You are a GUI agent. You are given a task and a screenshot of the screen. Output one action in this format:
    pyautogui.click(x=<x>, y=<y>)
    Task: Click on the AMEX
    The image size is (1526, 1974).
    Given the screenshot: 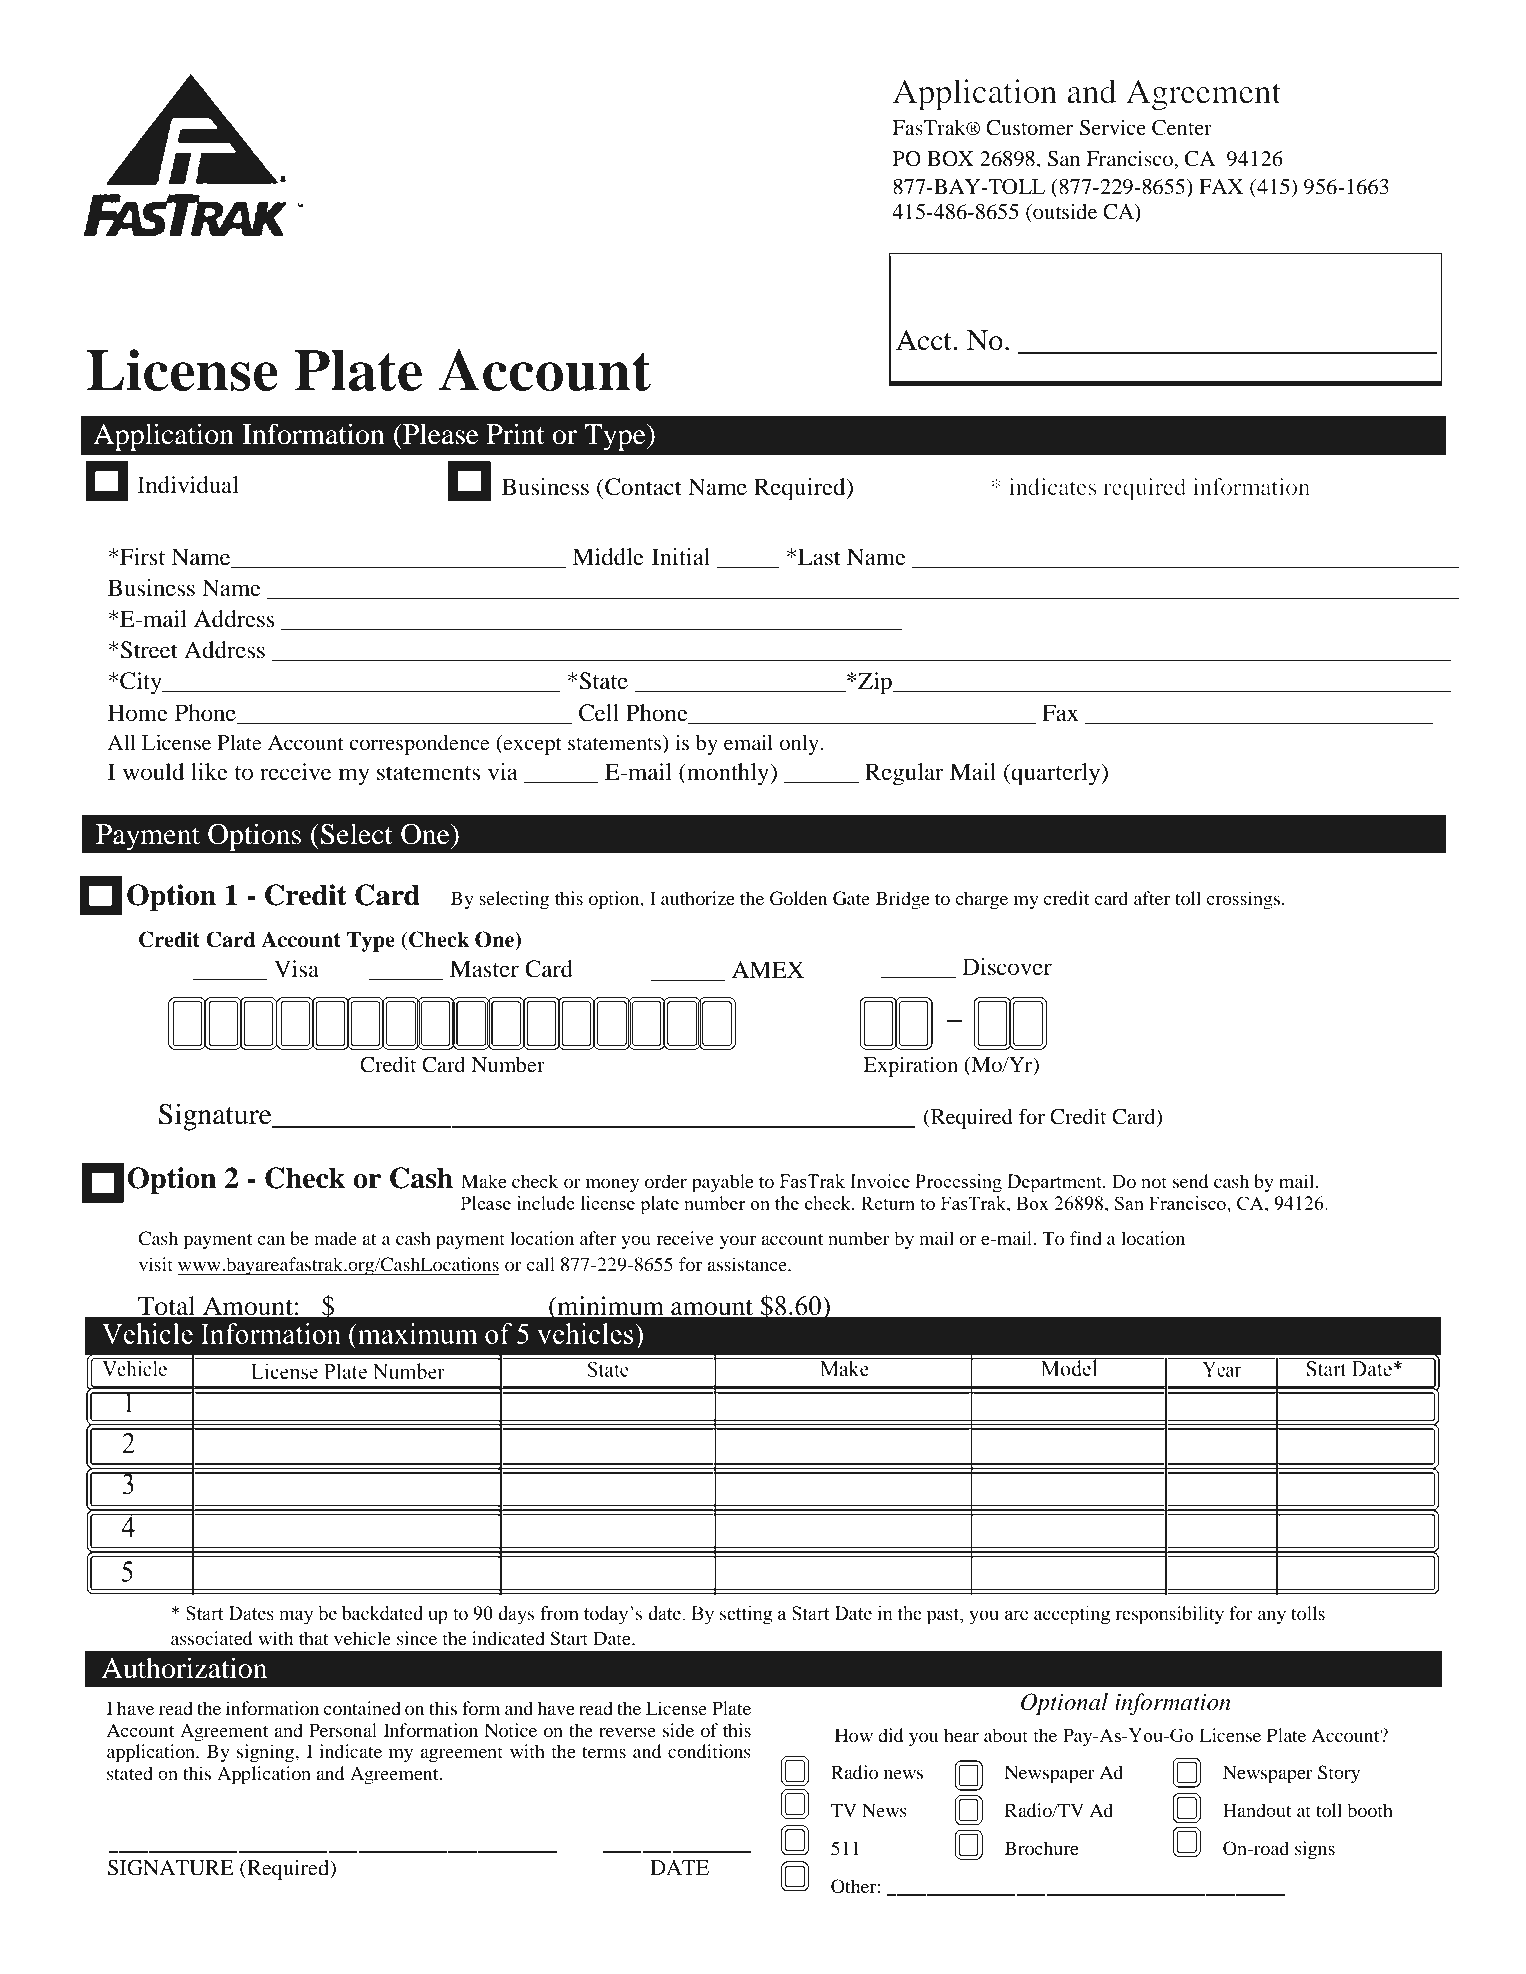 What is the action you would take?
    pyautogui.click(x=768, y=969)
